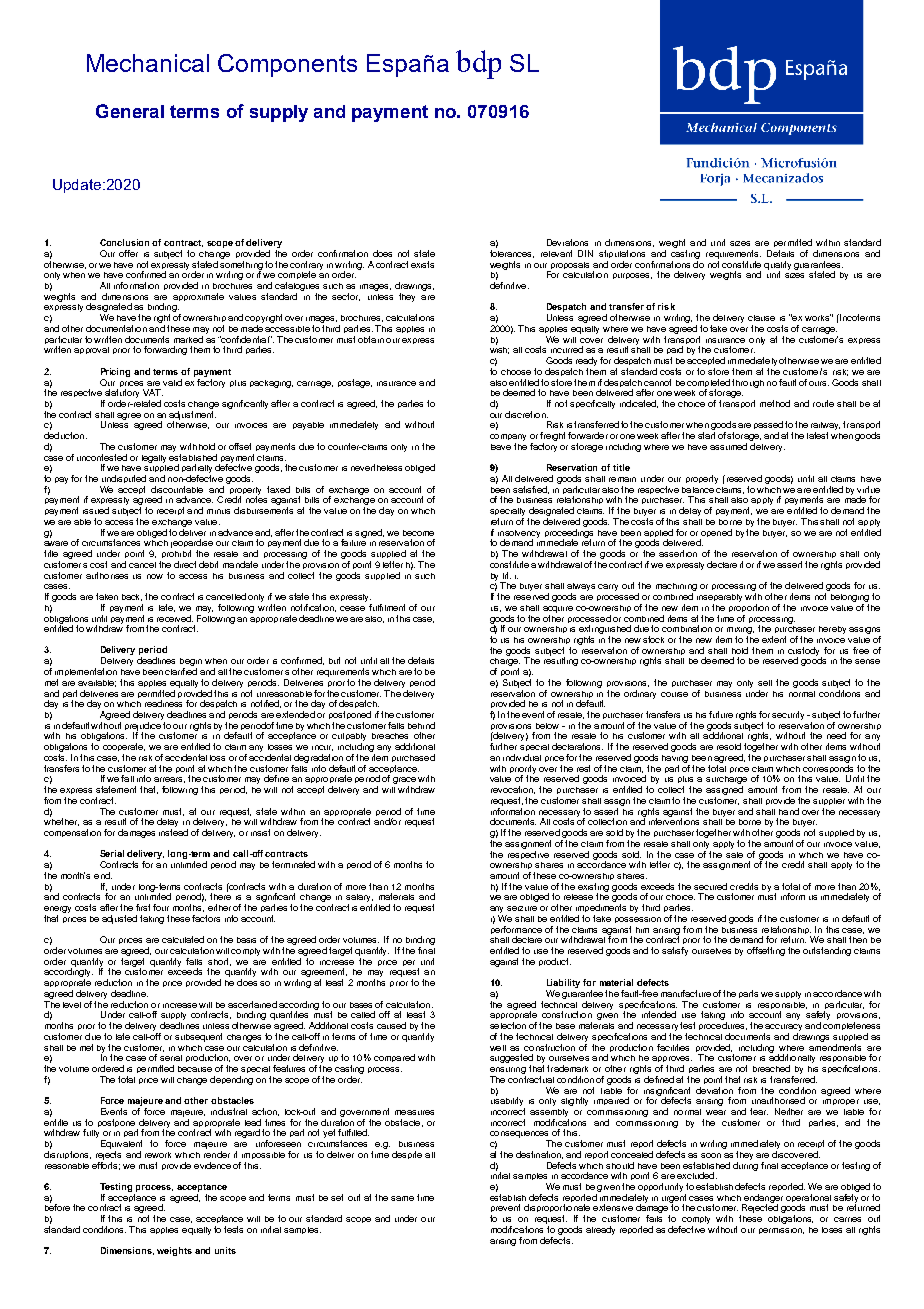 This image has width=924, height=1309. I want to click on same, so click(402, 1198).
